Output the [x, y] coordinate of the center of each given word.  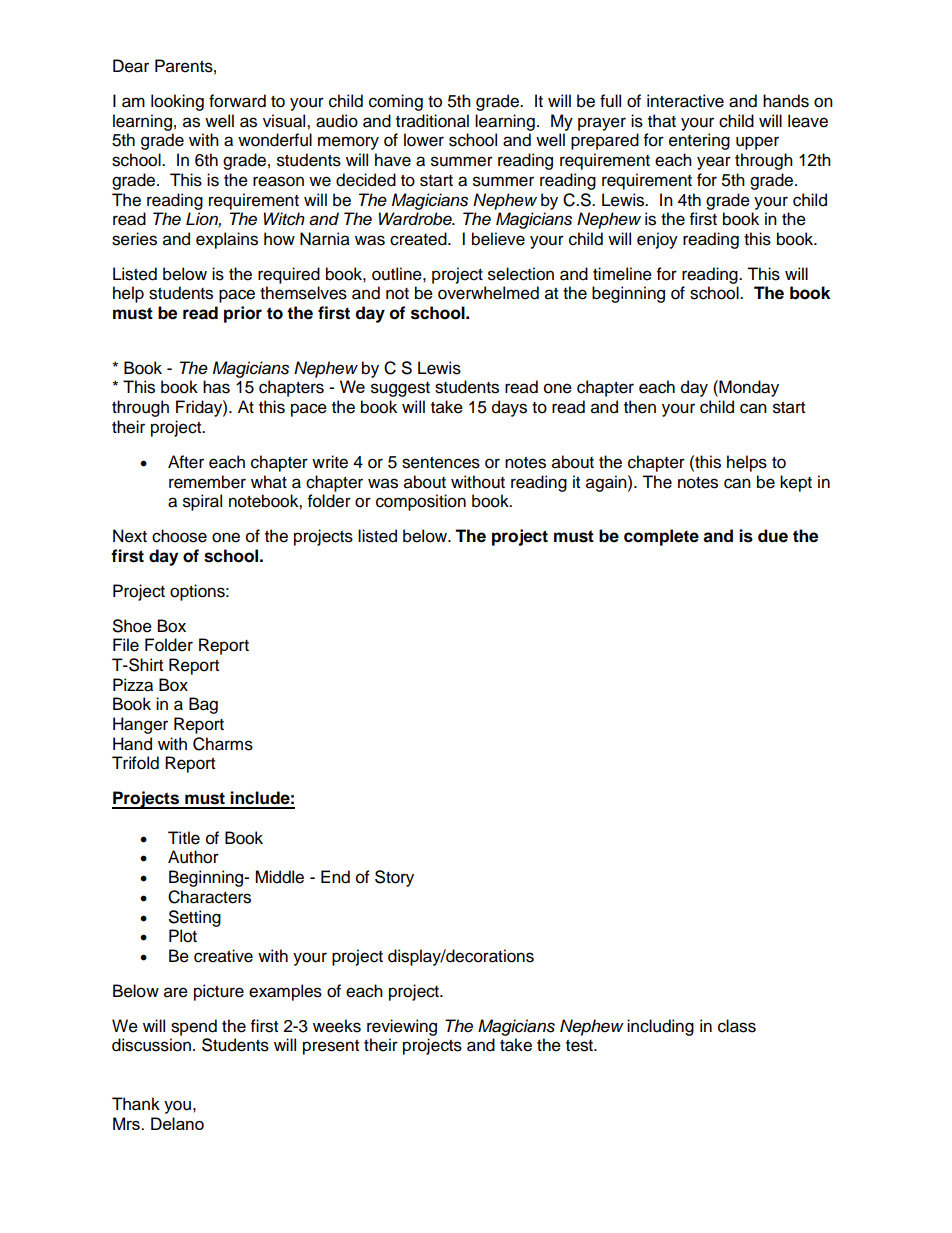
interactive [685, 101]
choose [179, 536]
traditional [432, 121]
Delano [177, 1123]
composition [421, 502]
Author [193, 857]
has [216, 387]
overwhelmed [488, 293]
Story [394, 878]
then [640, 407]
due [773, 536]
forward [237, 101]
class [737, 1026]
